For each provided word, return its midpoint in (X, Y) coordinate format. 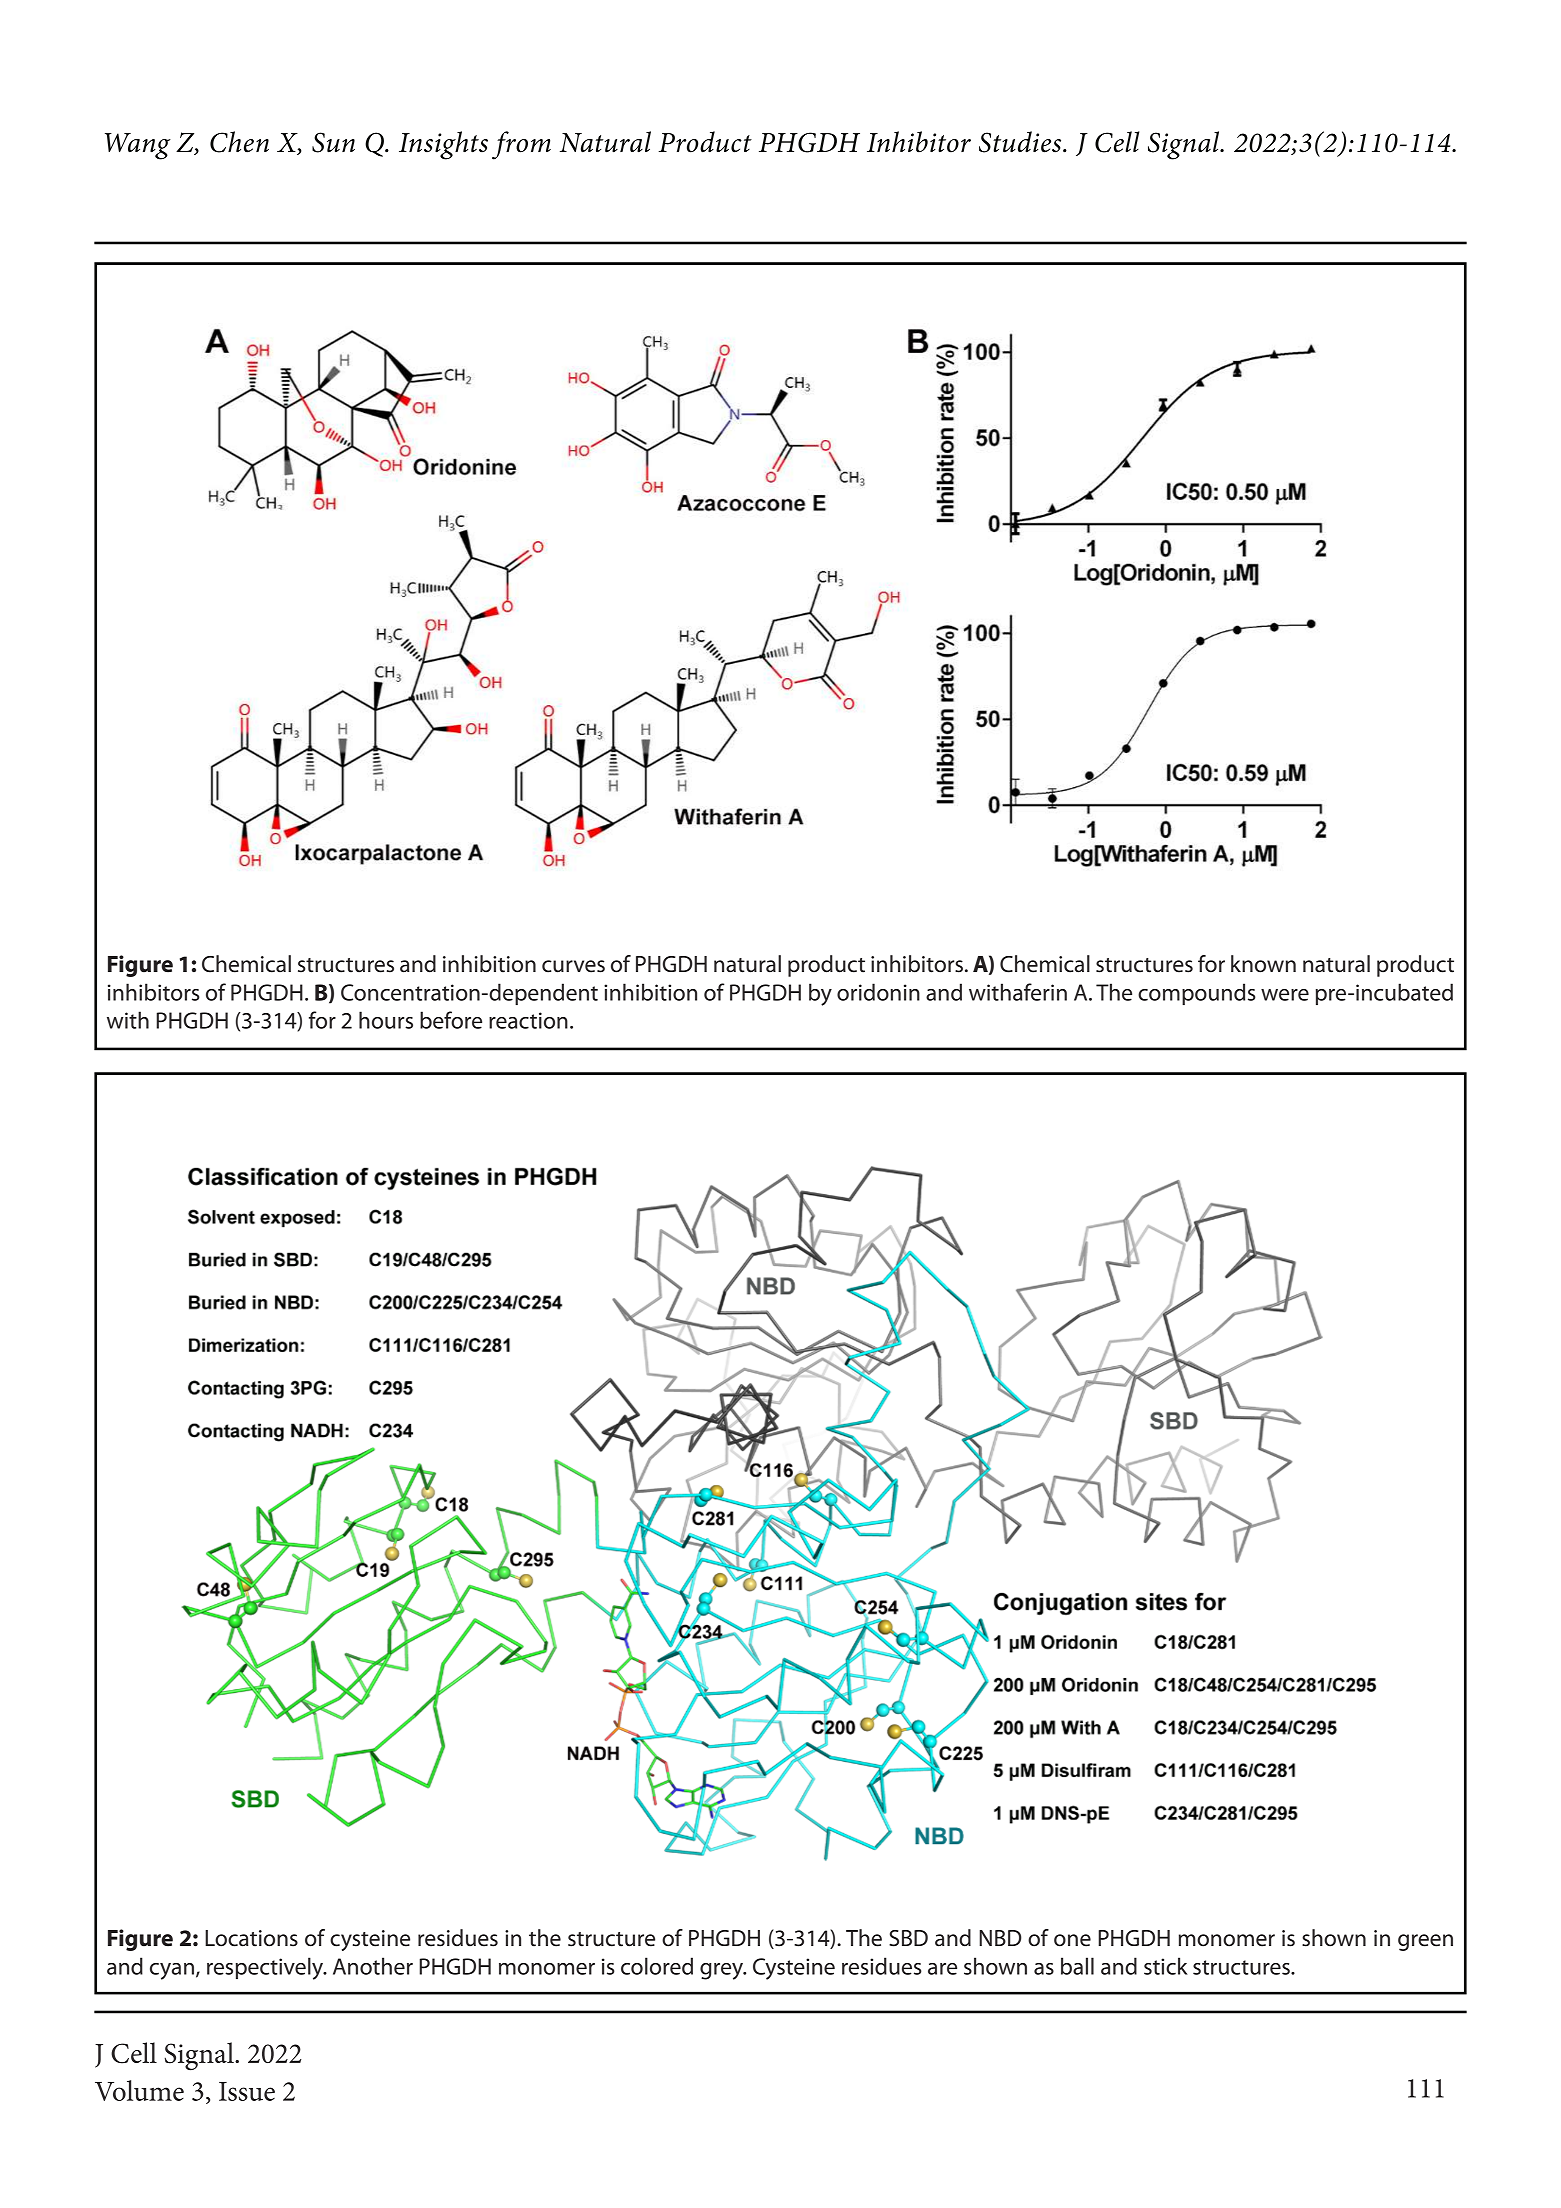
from (521, 145)
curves (573, 966)
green (1425, 1942)
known (1263, 964)
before (451, 1020)
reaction (528, 1020)
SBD (908, 1938)
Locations (251, 1938)
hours (386, 1020)
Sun (333, 142)
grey (723, 1971)
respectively (266, 1968)
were (1285, 995)
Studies (1021, 142)
